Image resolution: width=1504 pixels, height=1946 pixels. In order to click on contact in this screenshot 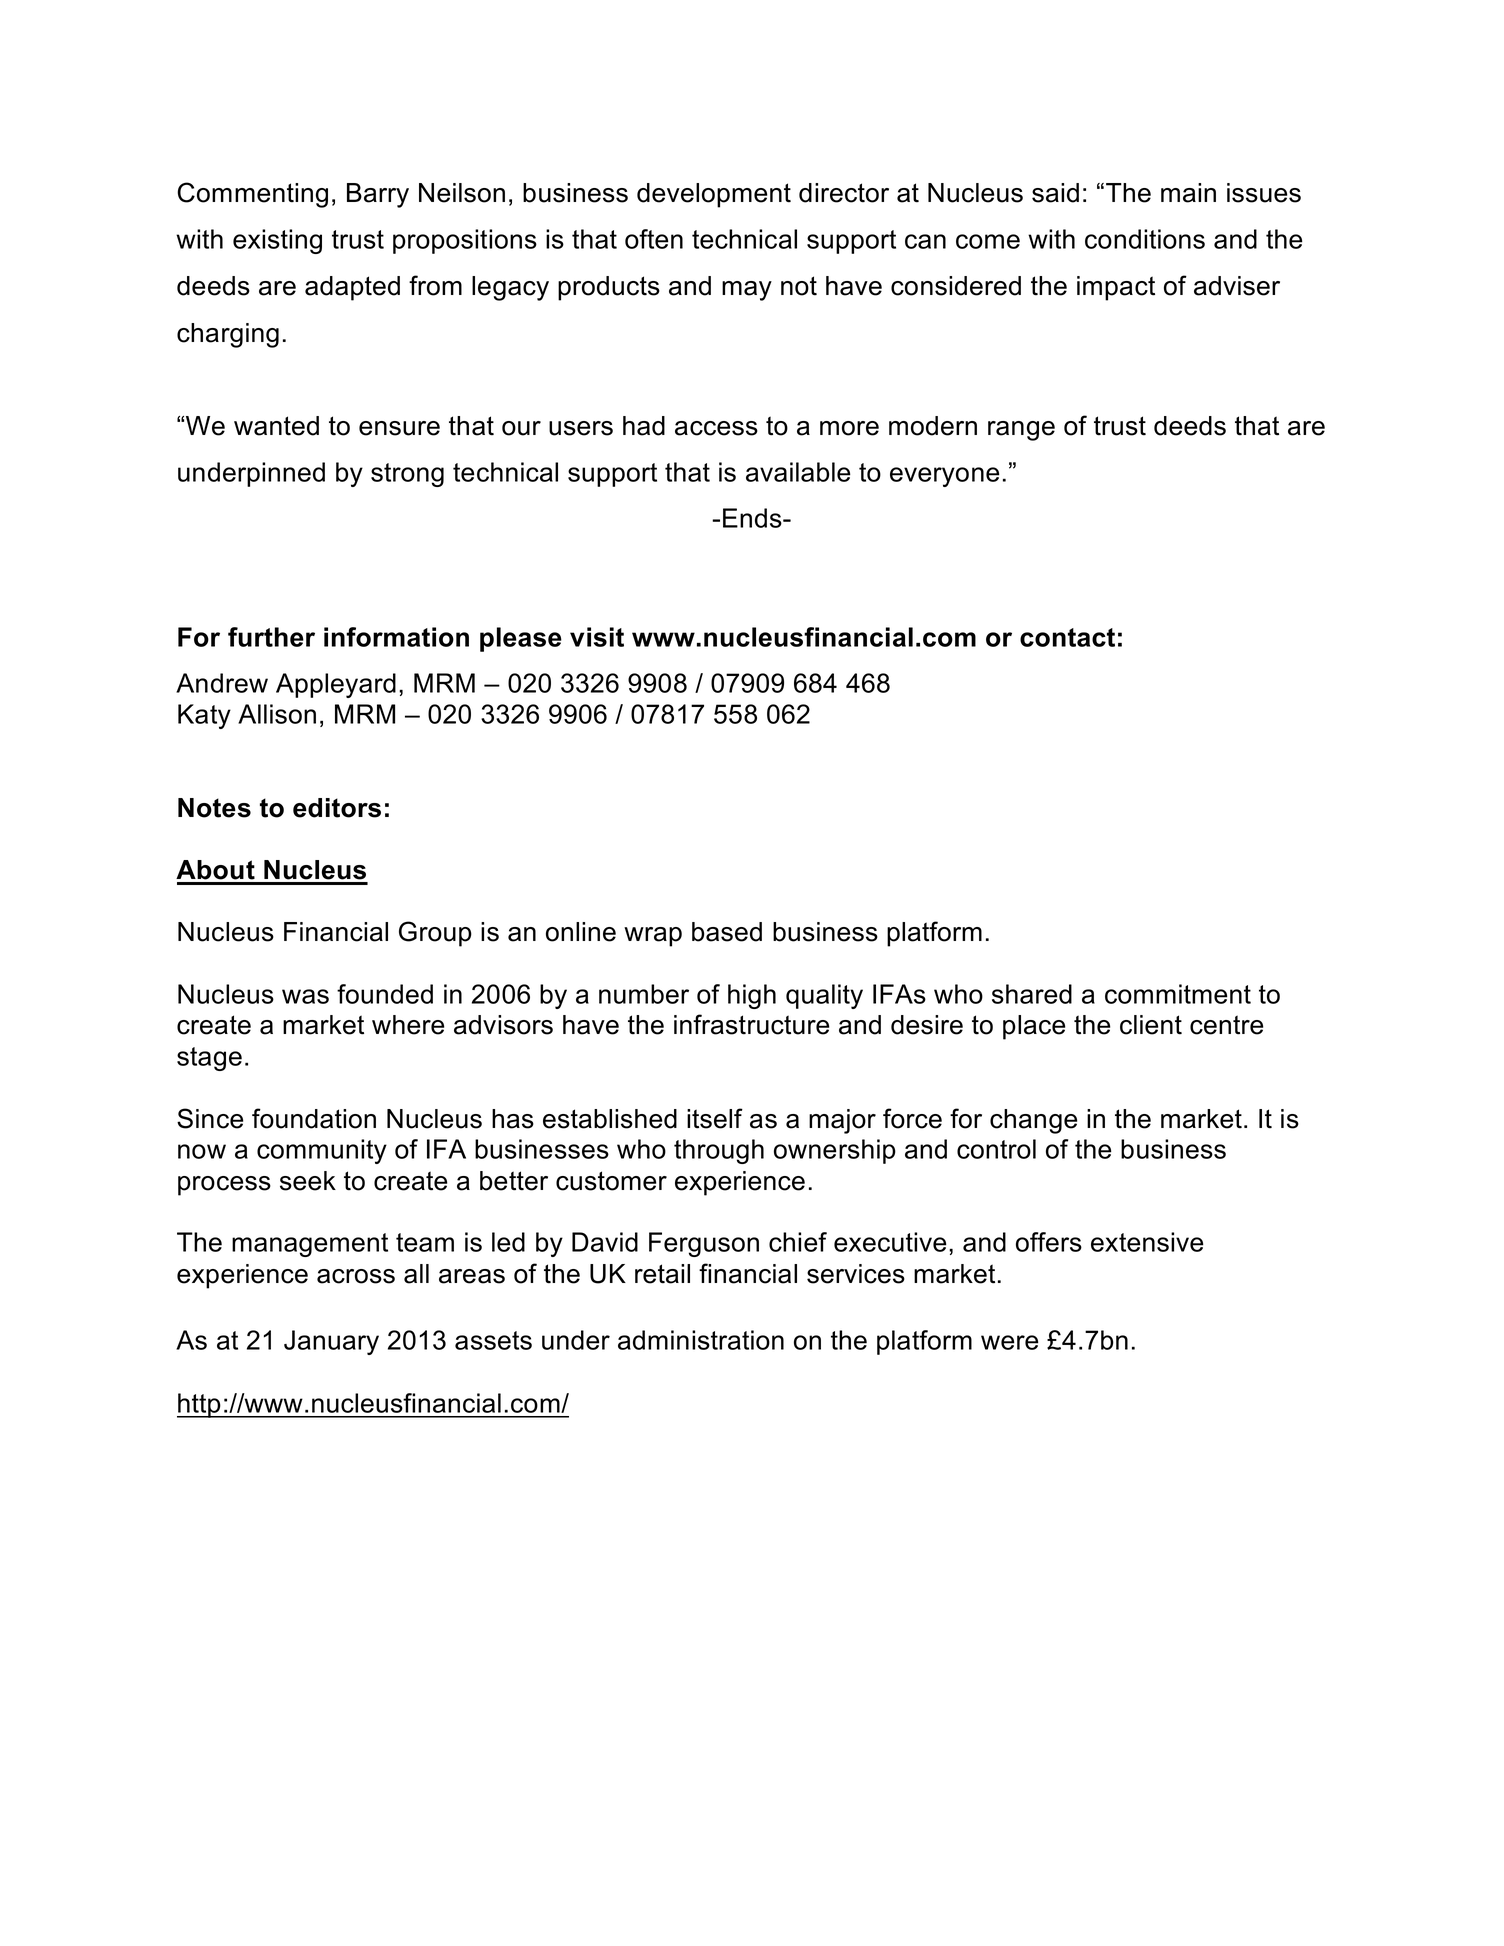, I will do `click(1067, 637)`.
